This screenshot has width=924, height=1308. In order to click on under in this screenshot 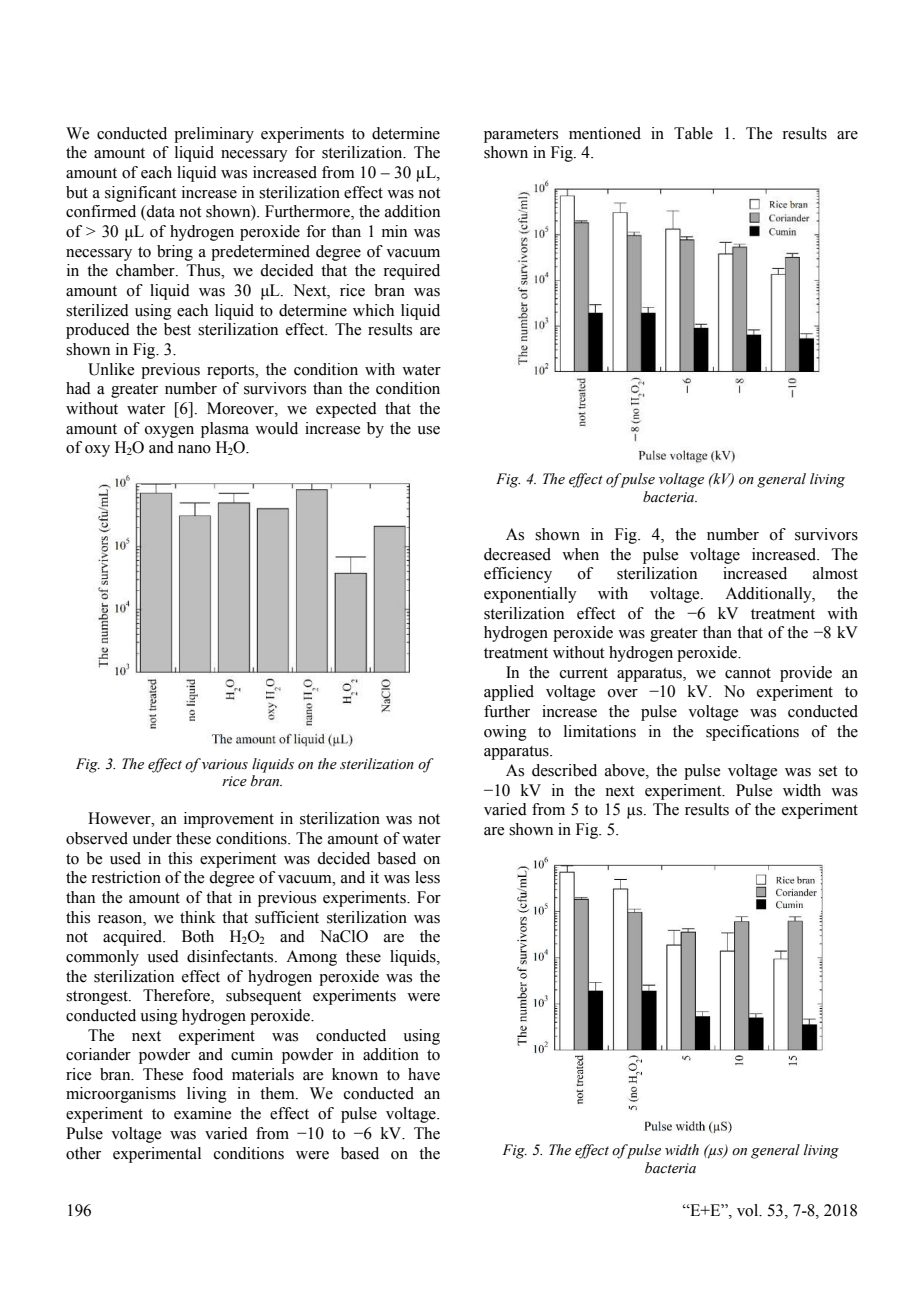, I will do `click(152, 838)`.
